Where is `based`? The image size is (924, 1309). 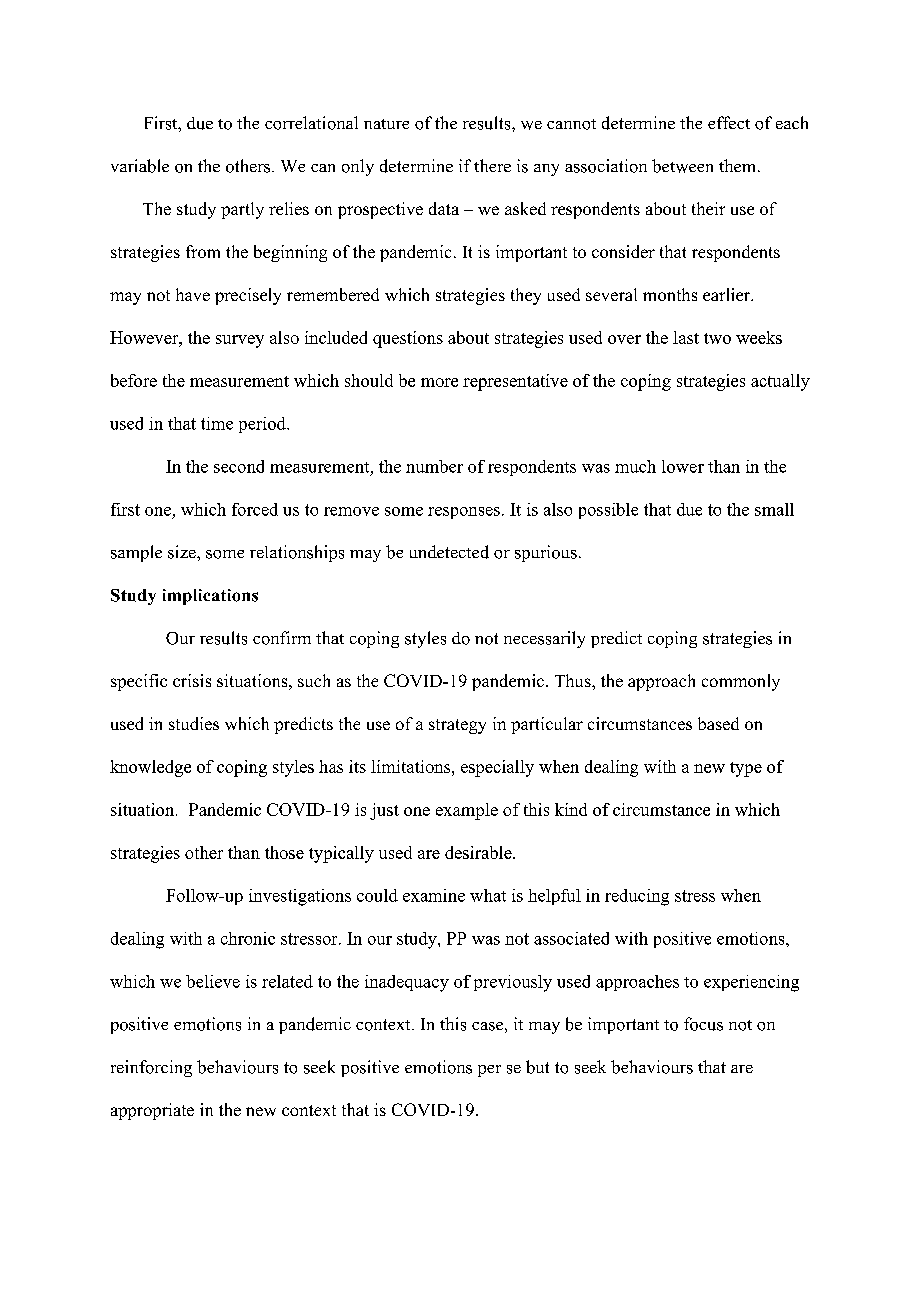
based is located at coordinates (718, 723).
